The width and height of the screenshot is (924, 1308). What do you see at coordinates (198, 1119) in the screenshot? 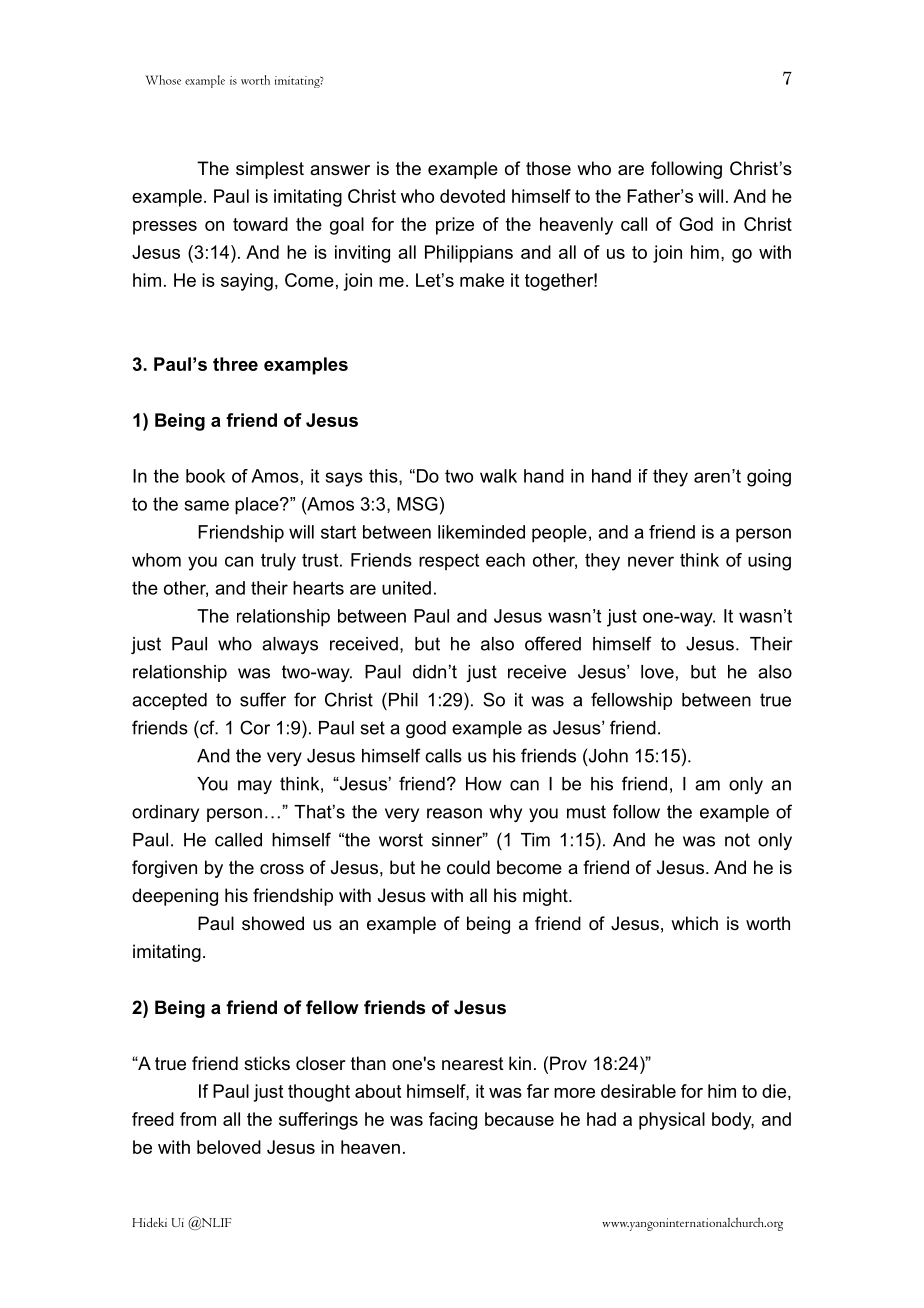
I see `from` at bounding box center [198, 1119].
